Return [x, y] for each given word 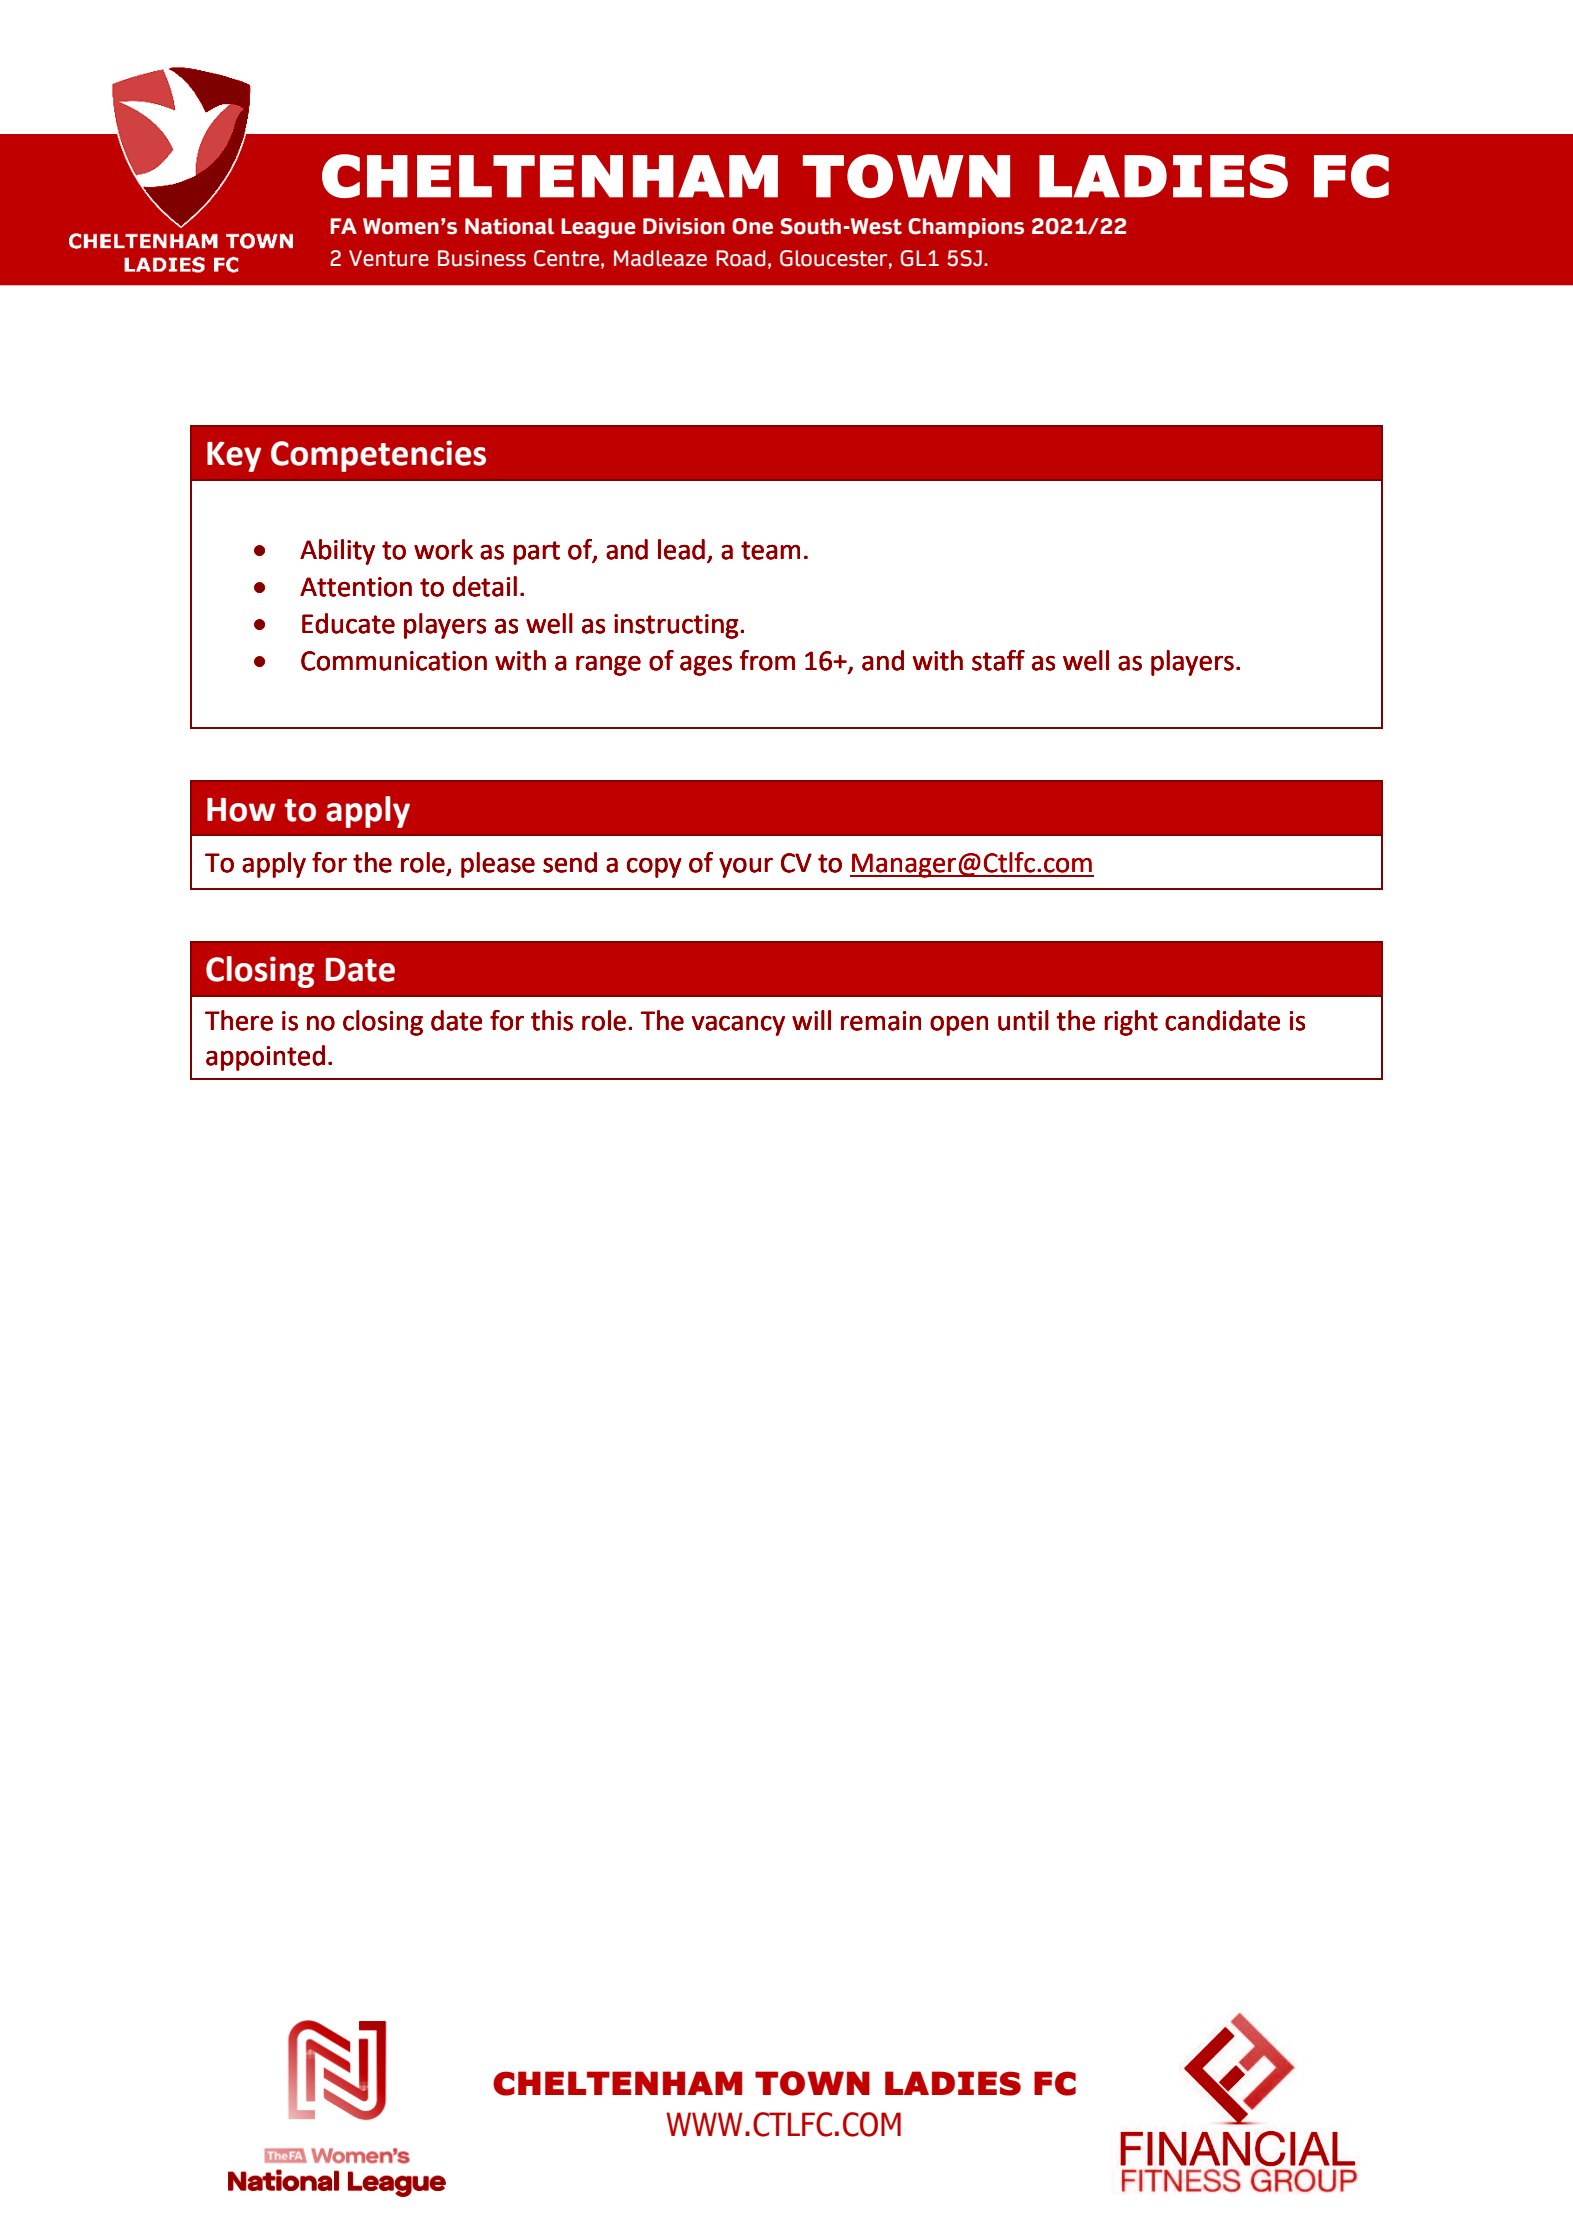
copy [654, 868]
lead [681, 549]
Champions [966, 228]
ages [706, 666]
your [746, 868]
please [498, 865]
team [770, 550]
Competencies [378, 456]
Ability [337, 552]
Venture [389, 258]
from [767, 660]
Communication [394, 661]
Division [684, 226]
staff [998, 660]
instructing [677, 626]
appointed [265, 1058]
